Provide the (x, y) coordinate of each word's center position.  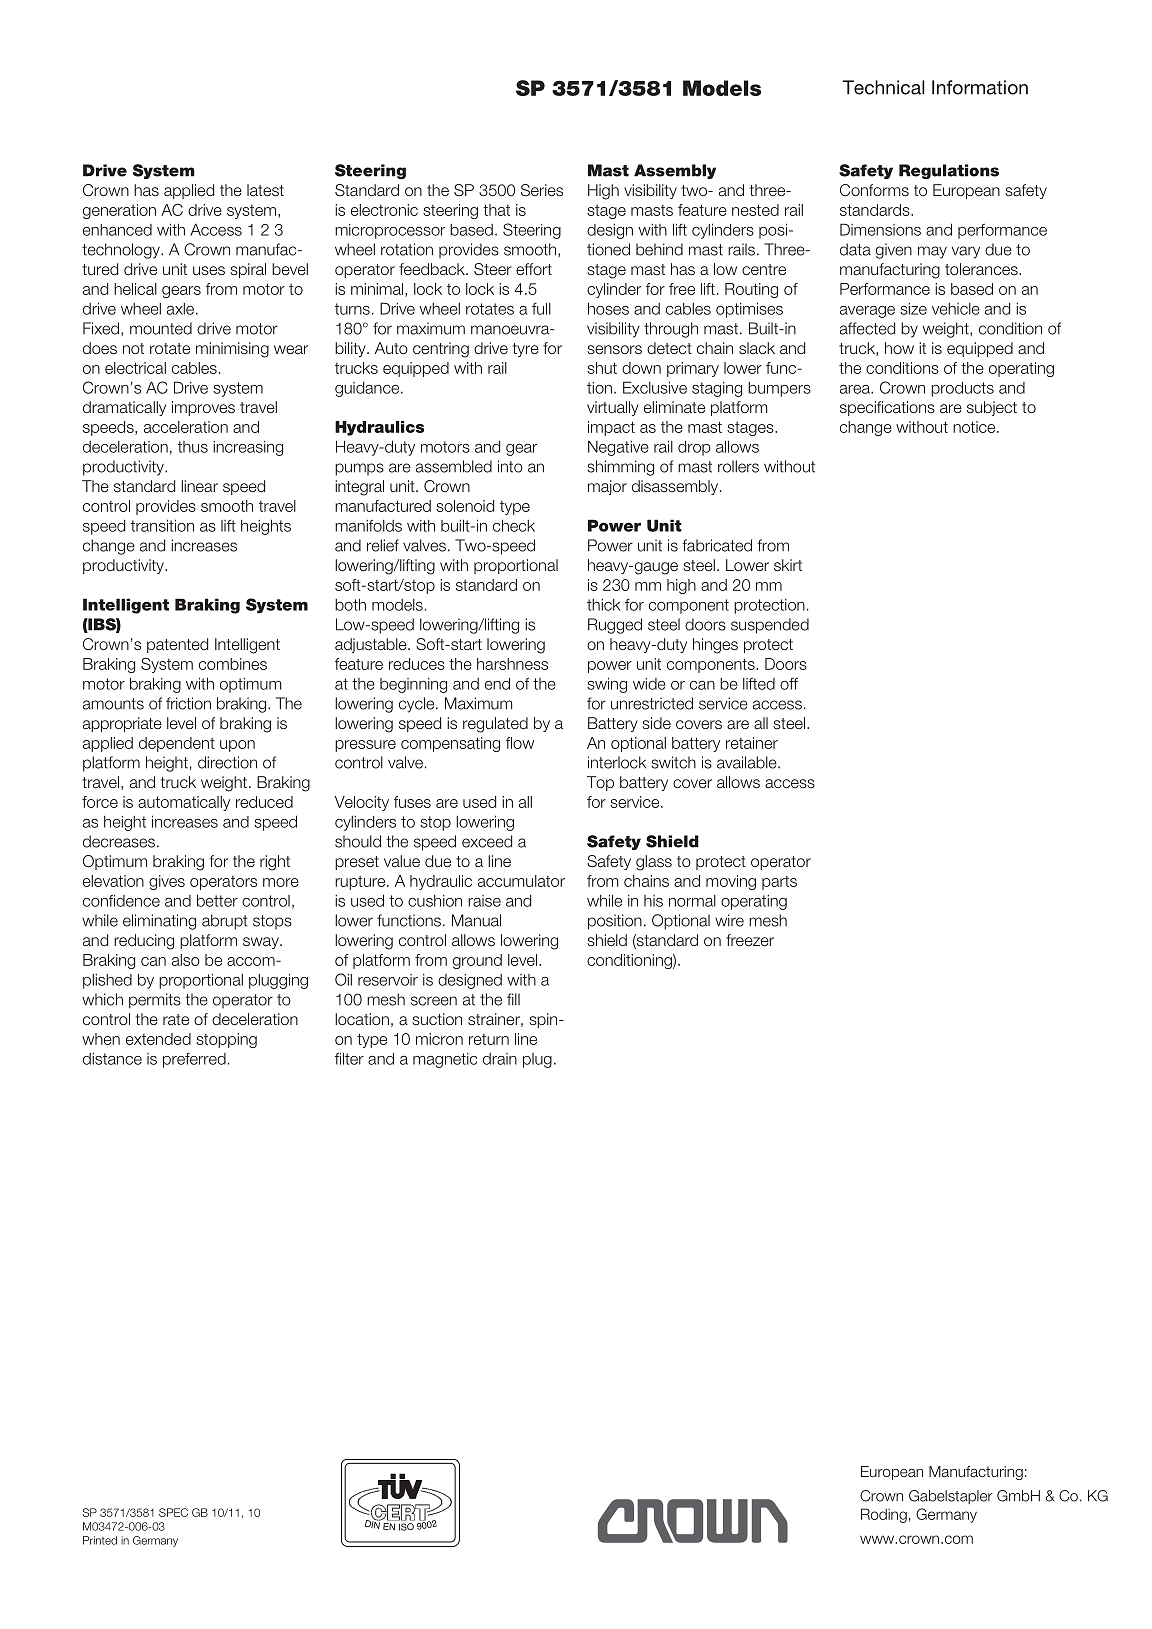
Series (542, 190)
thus (193, 447)
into (510, 466)
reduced (264, 802)
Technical (884, 87)
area (856, 389)
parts (779, 883)
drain (500, 1059)
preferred (194, 1060)
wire (729, 920)
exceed (487, 841)
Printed (100, 1540)
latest (265, 190)
